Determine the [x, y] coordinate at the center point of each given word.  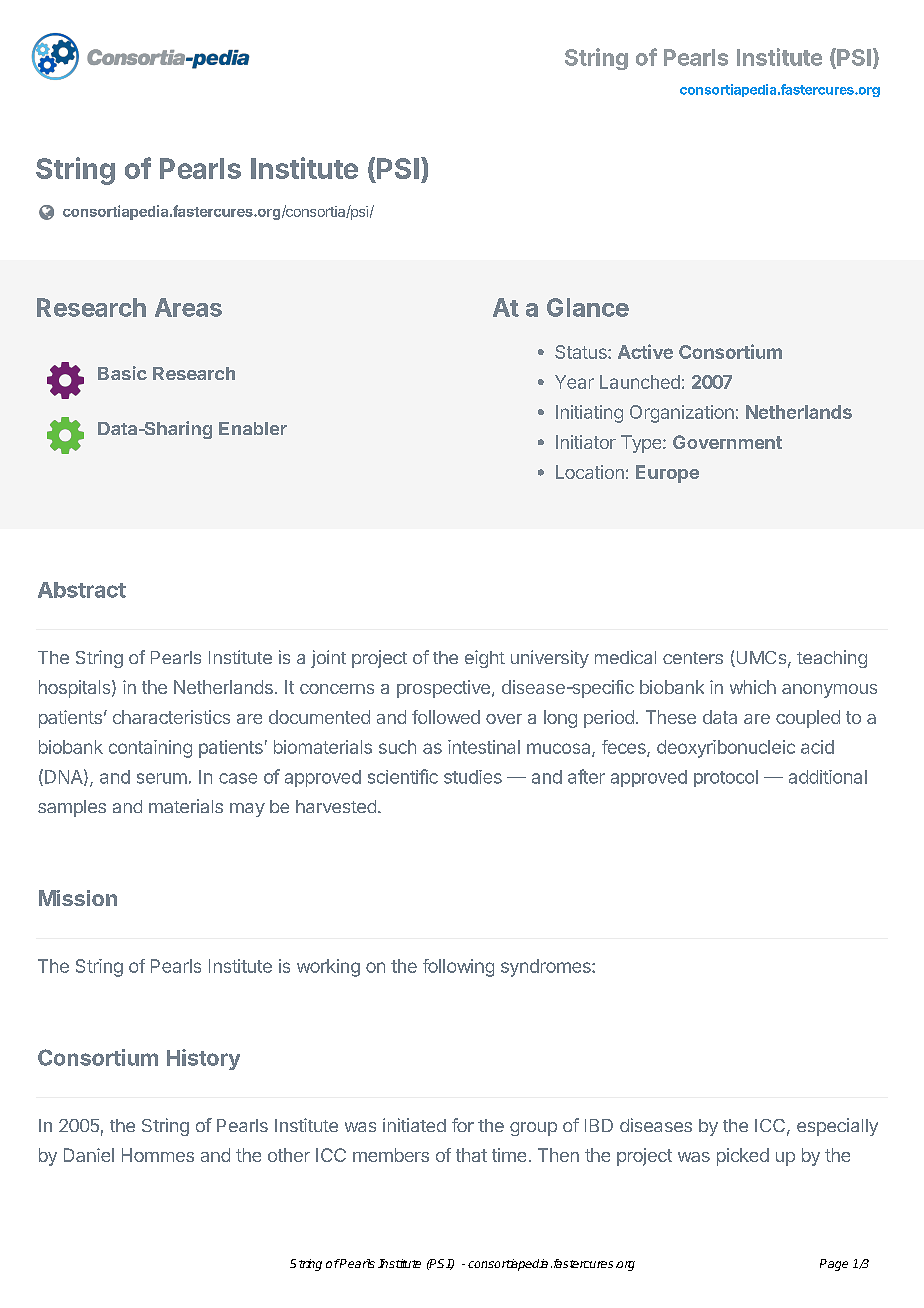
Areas [188, 307]
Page [834, 1265]
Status [582, 352]
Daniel [89, 1155]
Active [645, 351]
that [471, 1155]
